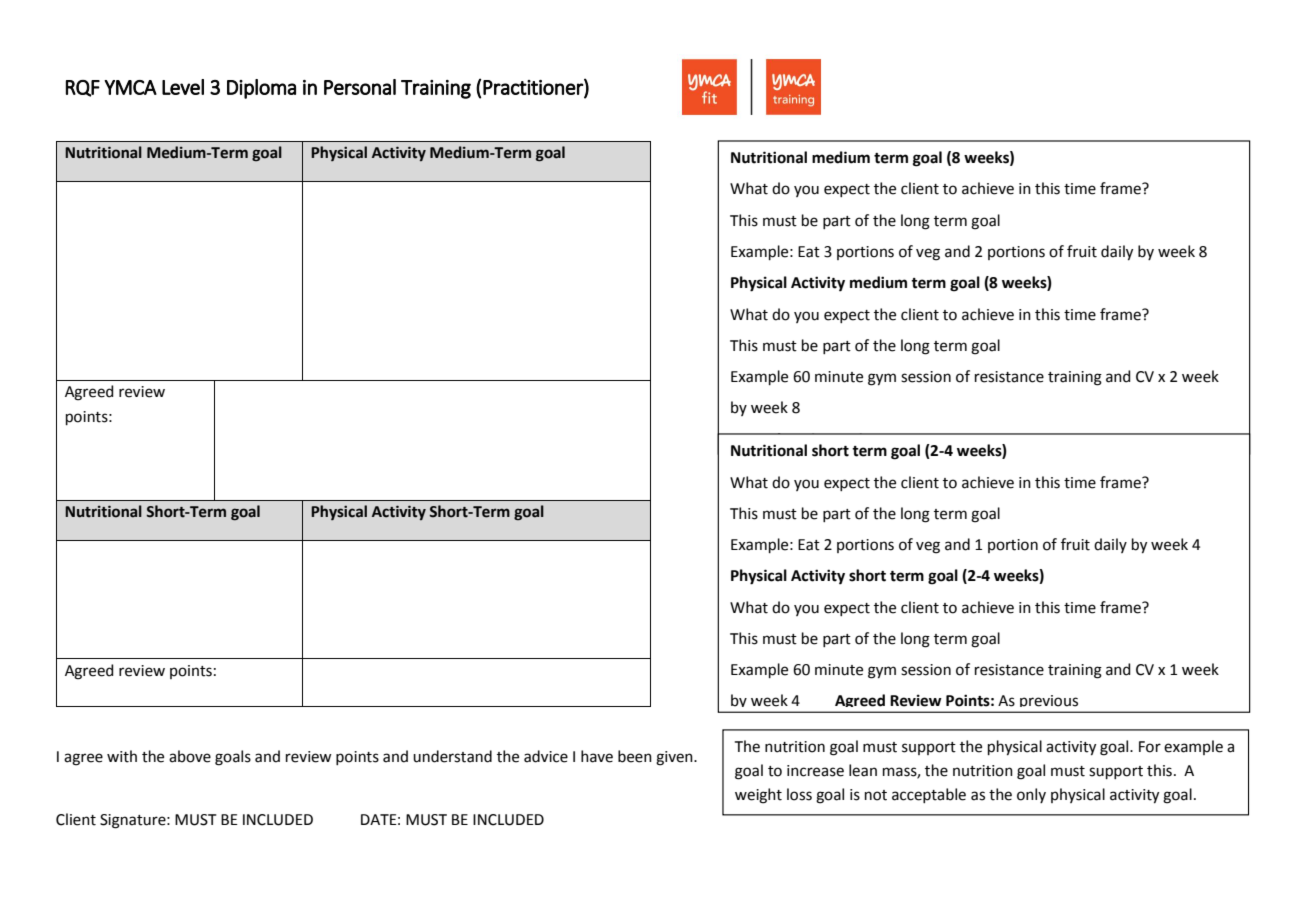 This document has width=1308, height=924. What do you see at coordinates (546, 756) in the document?
I see `advice` at bounding box center [546, 756].
